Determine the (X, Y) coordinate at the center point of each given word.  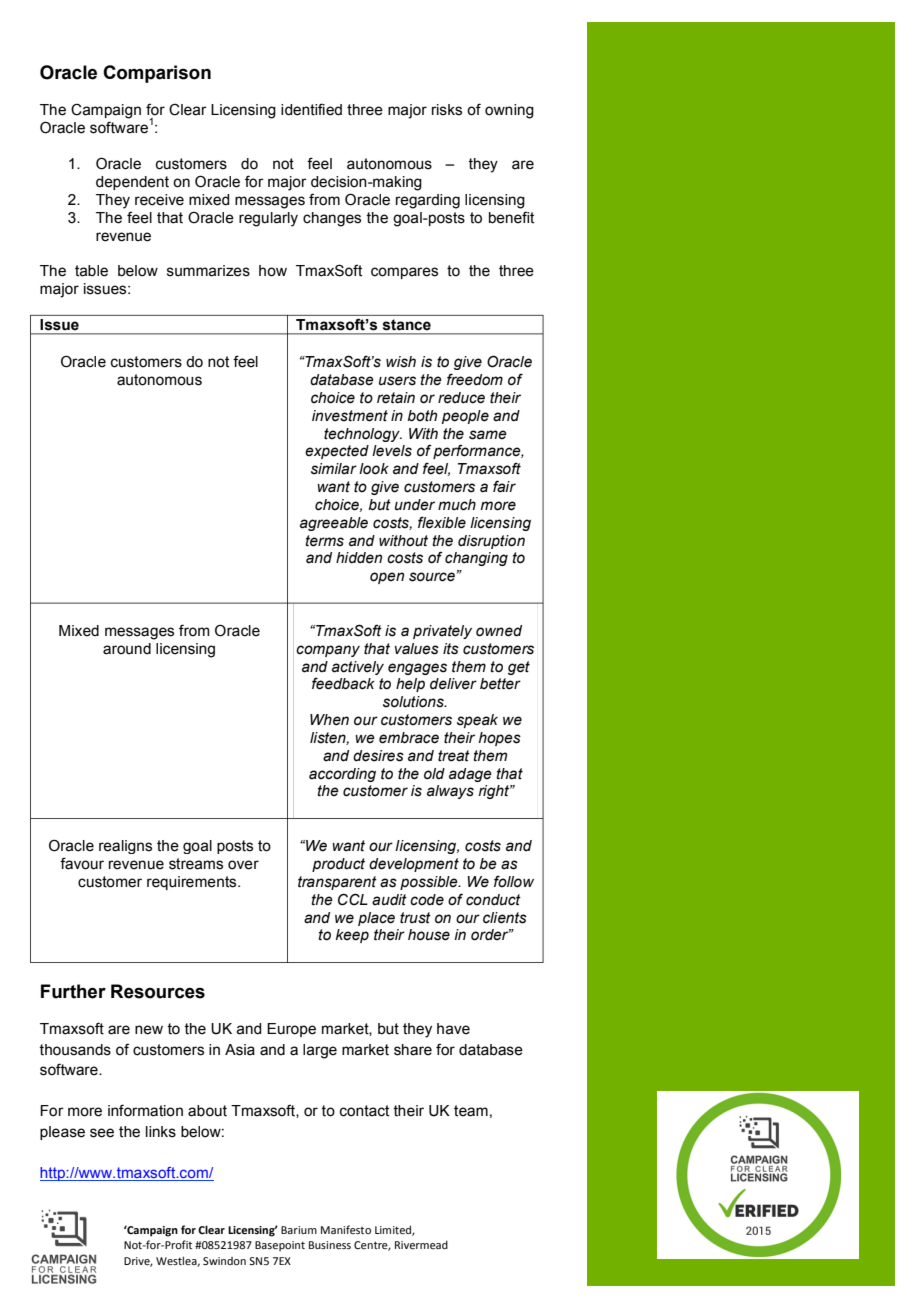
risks (447, 110)
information (145, 1110)
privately (442, 632)
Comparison (157, 74)
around (127, 649)
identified (311, 109)
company (328, 651)
